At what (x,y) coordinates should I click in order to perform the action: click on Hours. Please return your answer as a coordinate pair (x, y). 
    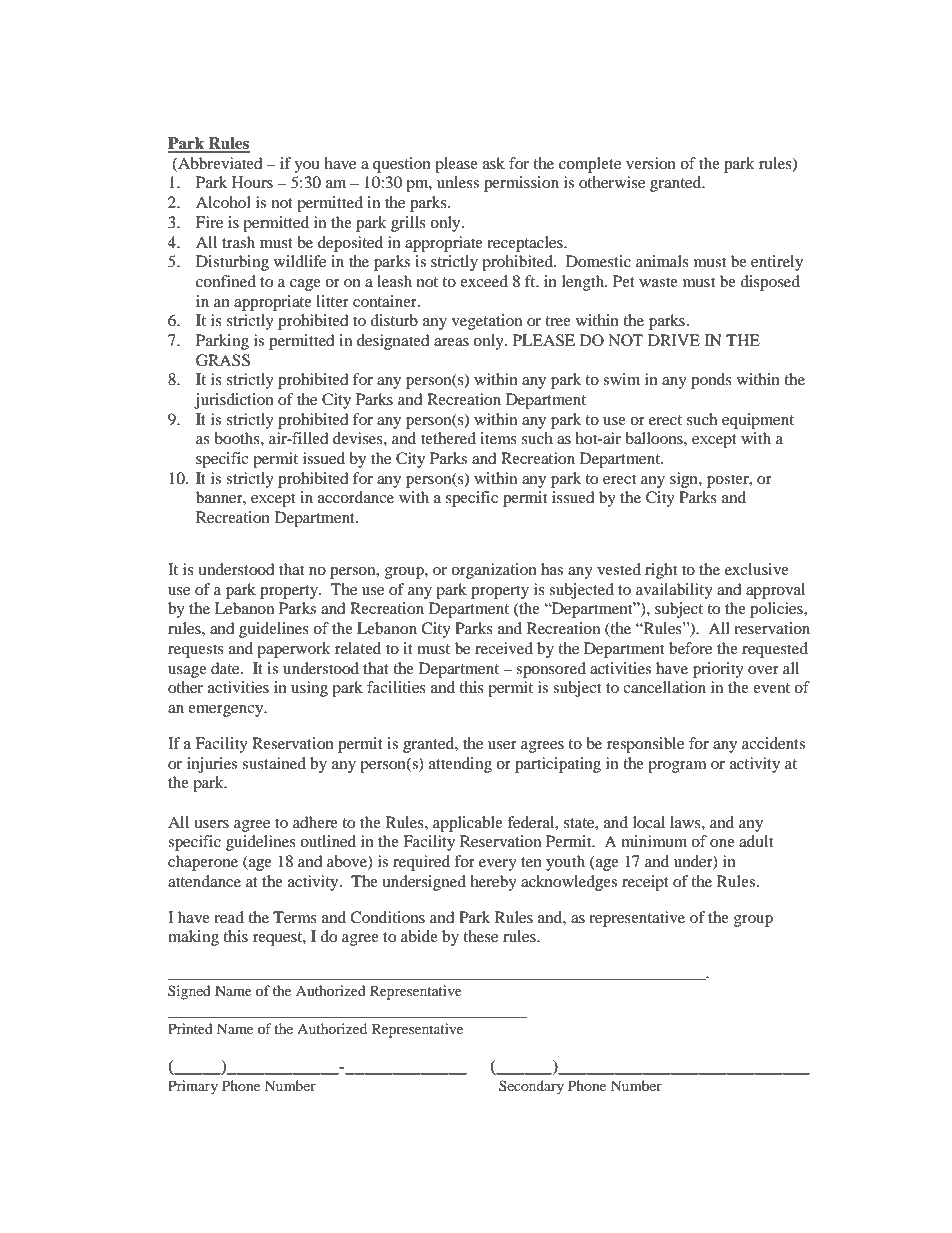
    Looking at the image, I should click on (252, 182).
